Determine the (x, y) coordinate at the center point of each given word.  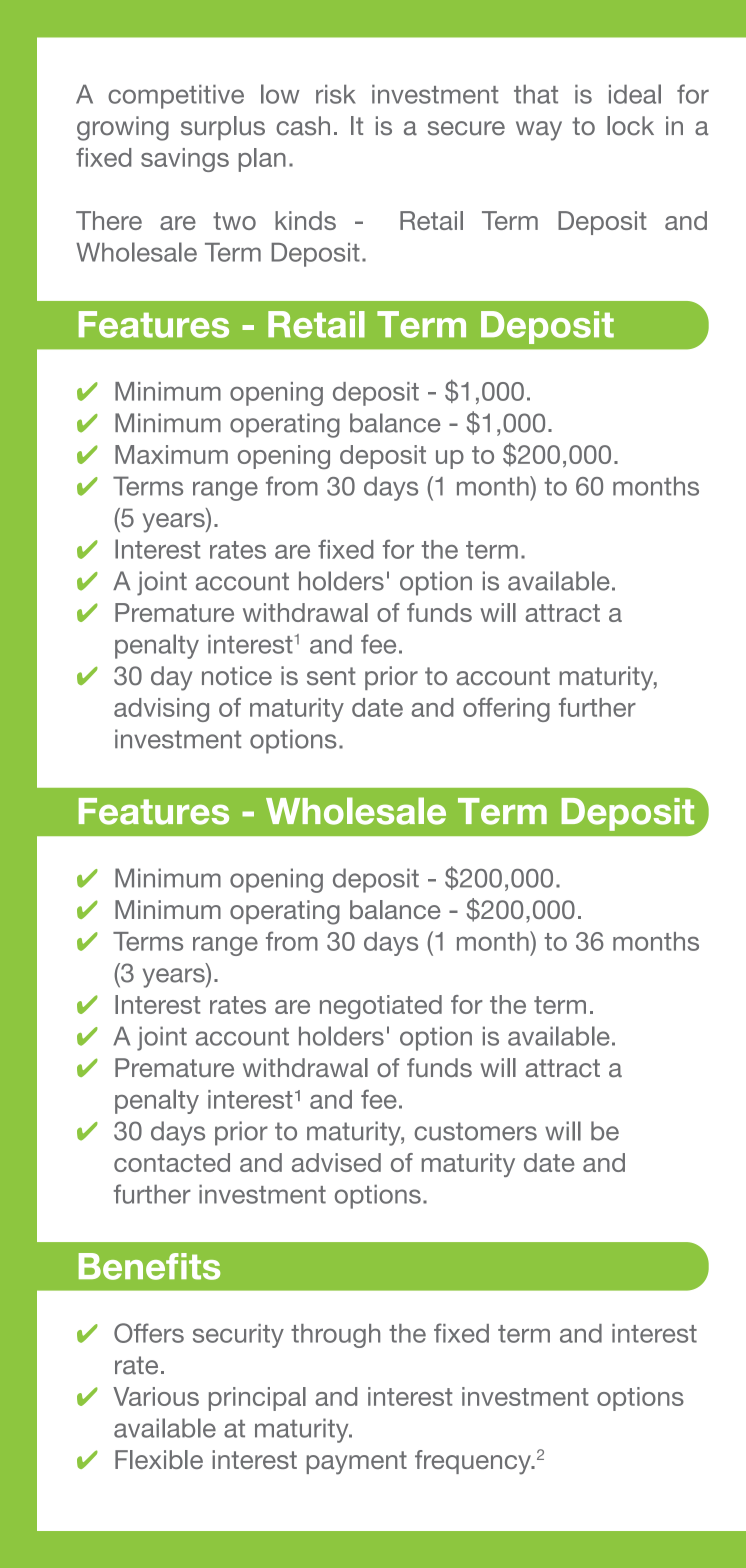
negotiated (381, 1007)
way (539, 131)
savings (185, 160)
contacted (172, 1162)
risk (336, 94)
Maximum (171, 454)
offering (506, 710)
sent (331, 676)
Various (156, 1396)
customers (475, 1131)
